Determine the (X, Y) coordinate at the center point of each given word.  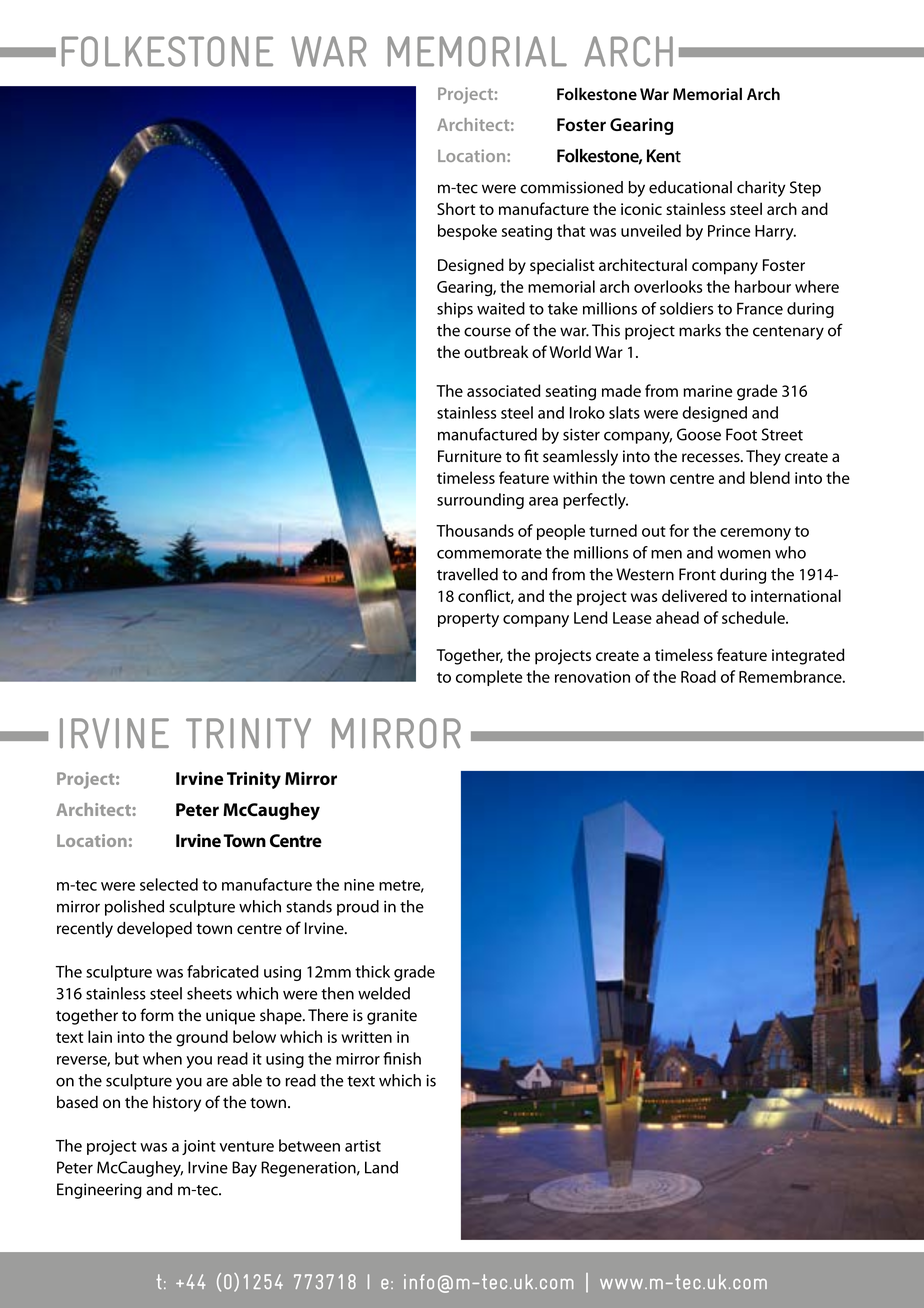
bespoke (467, 232)
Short (456, 208)
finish (402, 1058)
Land (381, 1167)
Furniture (470, 456)
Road (698, 676)
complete (489, 678)
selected (169, 884)
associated (504, 390)
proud (358, 908)
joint (199, 1147)
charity (761, 189)
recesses (712, 458)
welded (384, 993)
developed (154, 930)
